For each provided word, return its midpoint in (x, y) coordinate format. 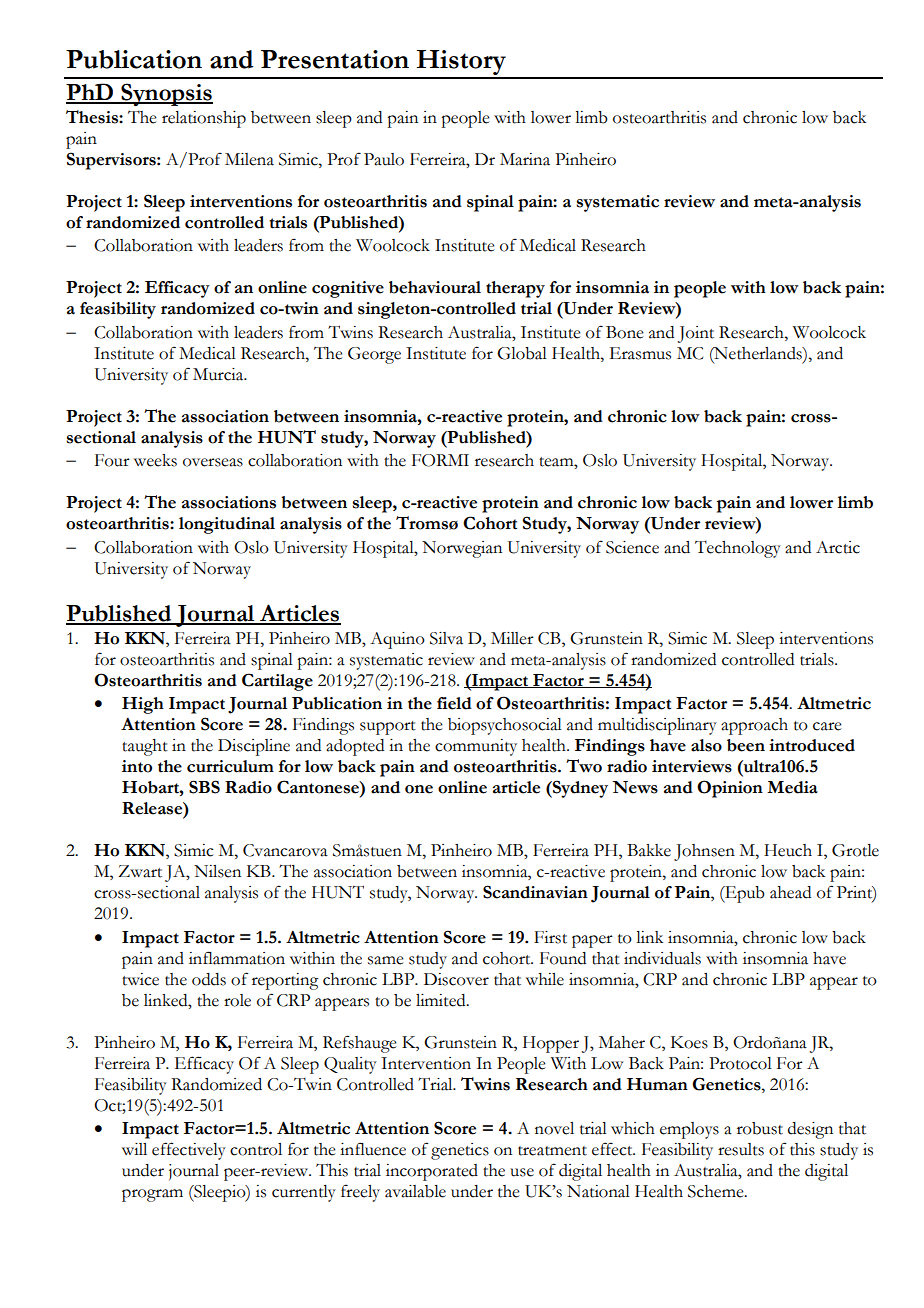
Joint (696, 334)
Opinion (730, 789)
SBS (204, 787)
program (152, 1195)
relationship (204, 119)
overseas (213, 462)
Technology (738, 549)
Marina (525, 159)
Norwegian (462, 549)
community (476, 747)
